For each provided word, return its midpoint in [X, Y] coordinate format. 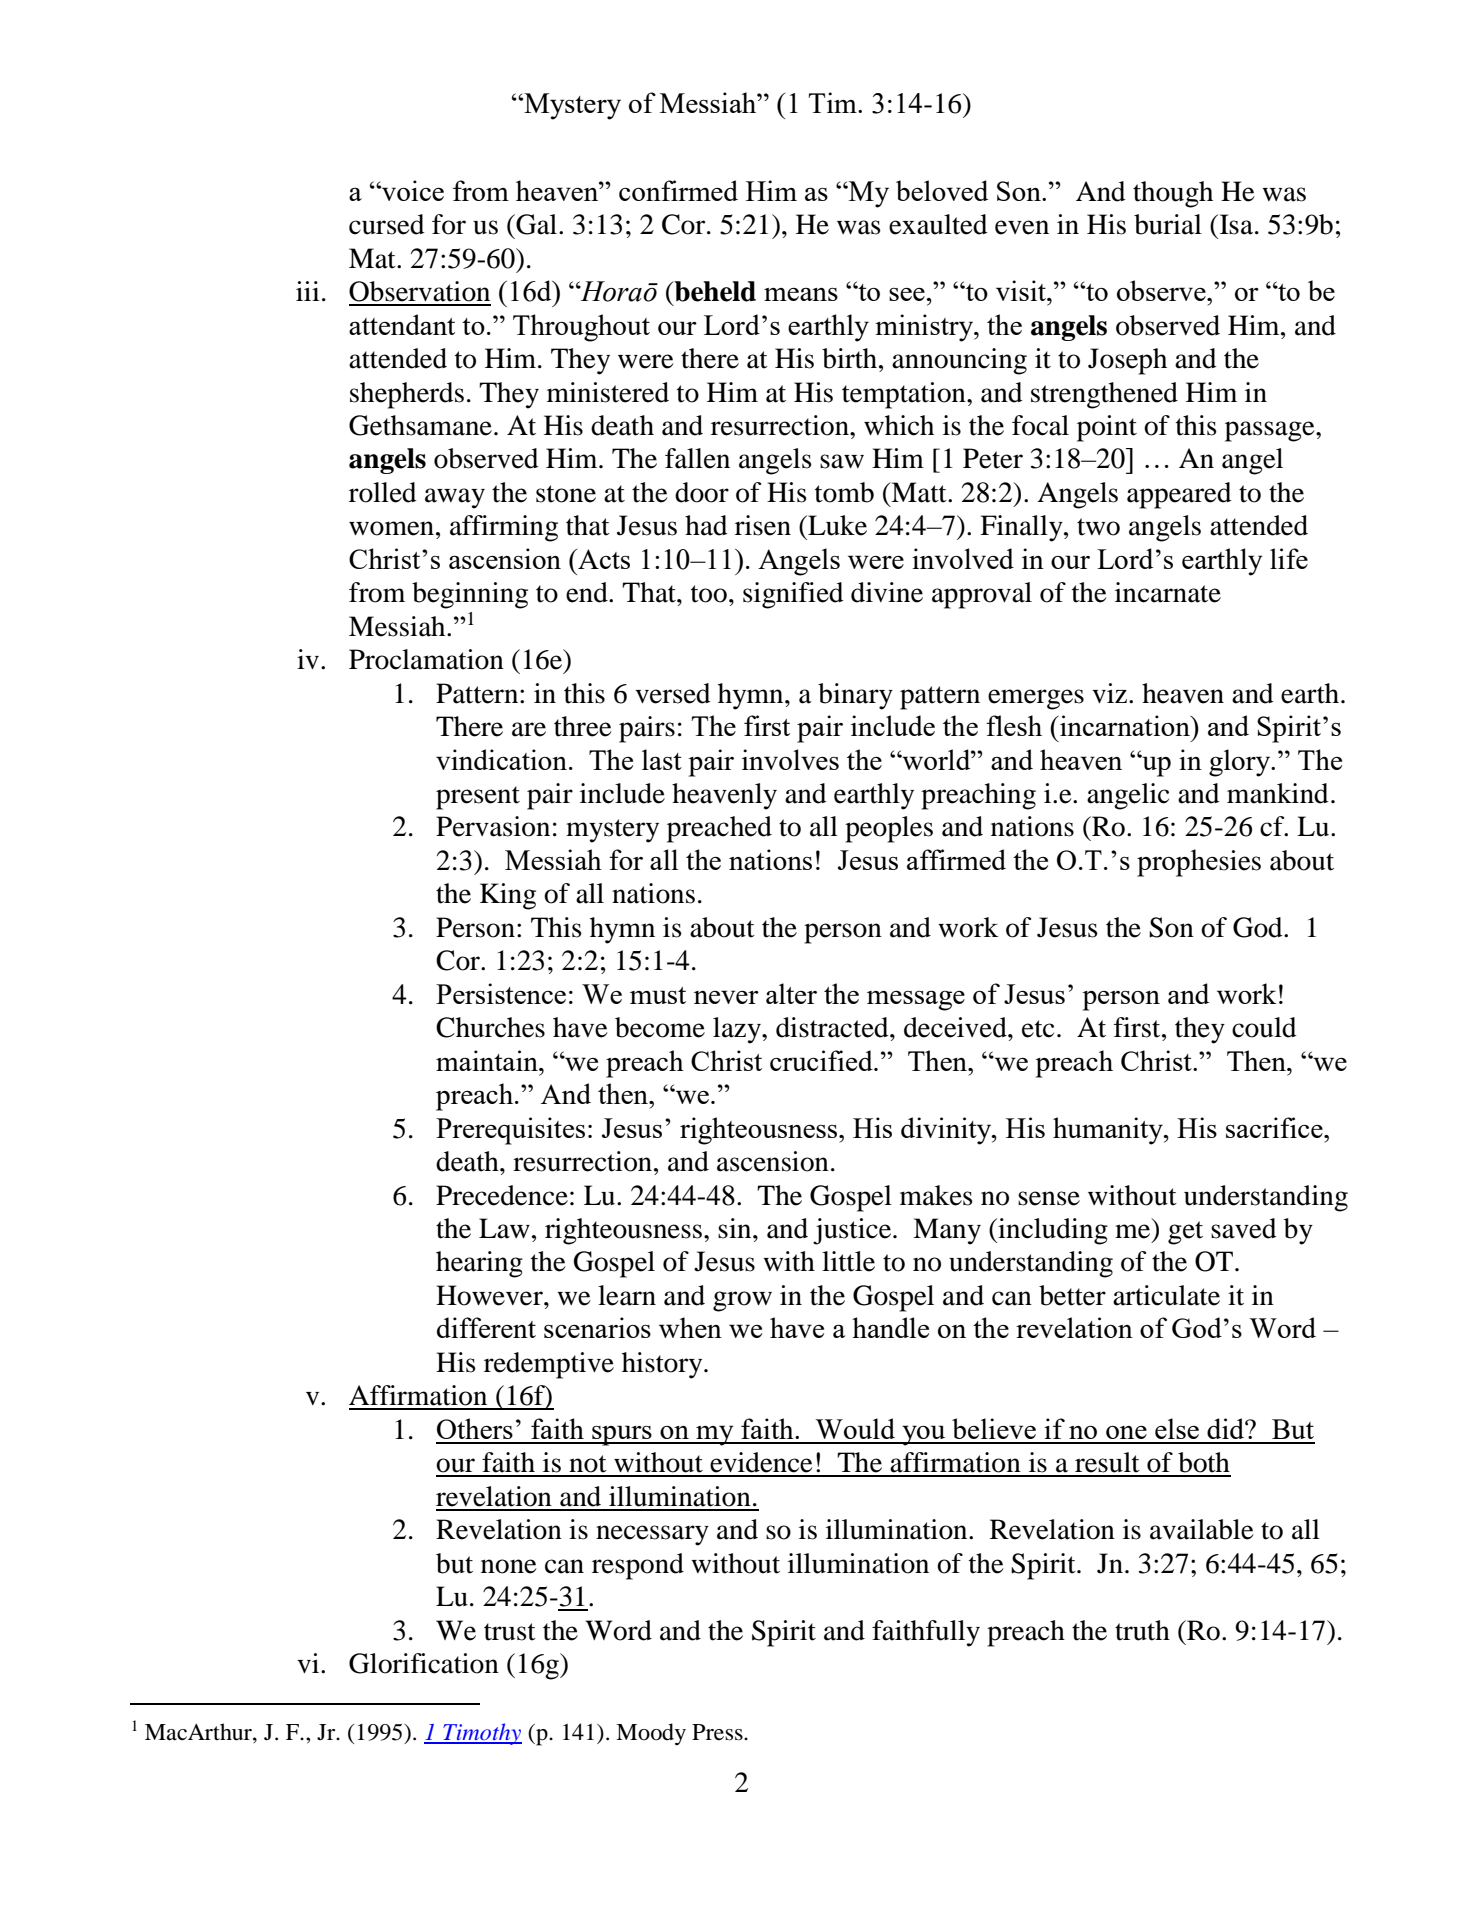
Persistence [501, 993]
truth [1142, 1630]
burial [1168, 224]
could [1264, 1027]
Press [718, 1732]
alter [791, 993]
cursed [387, 224]
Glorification [424, 1663]
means [801, 294]
